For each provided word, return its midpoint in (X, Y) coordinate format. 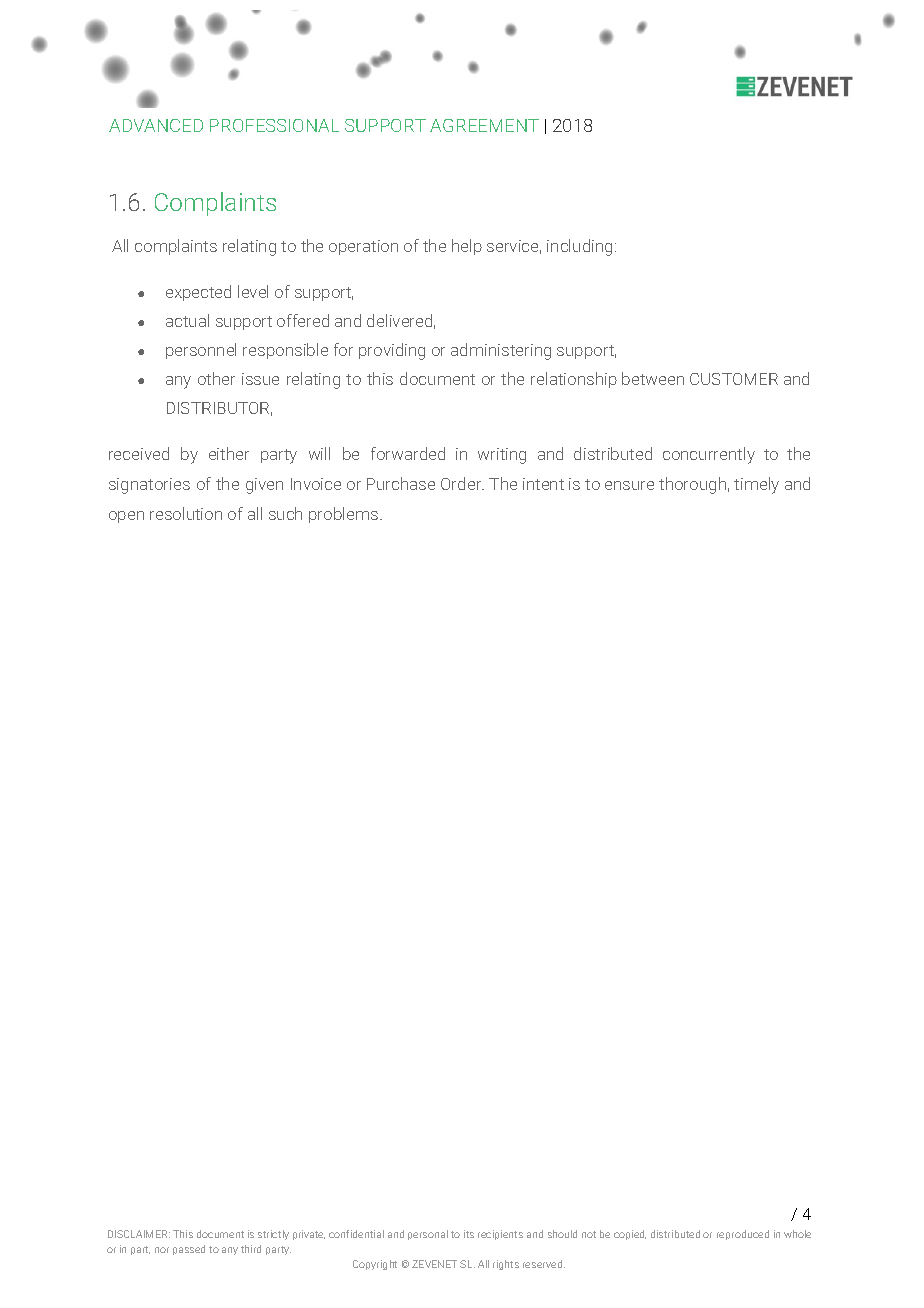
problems (345, 515)
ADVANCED (156, 125)
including (579, 247)
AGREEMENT (484, 125)
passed (189, 1250)
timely (756, 485)
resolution (186, 513)
